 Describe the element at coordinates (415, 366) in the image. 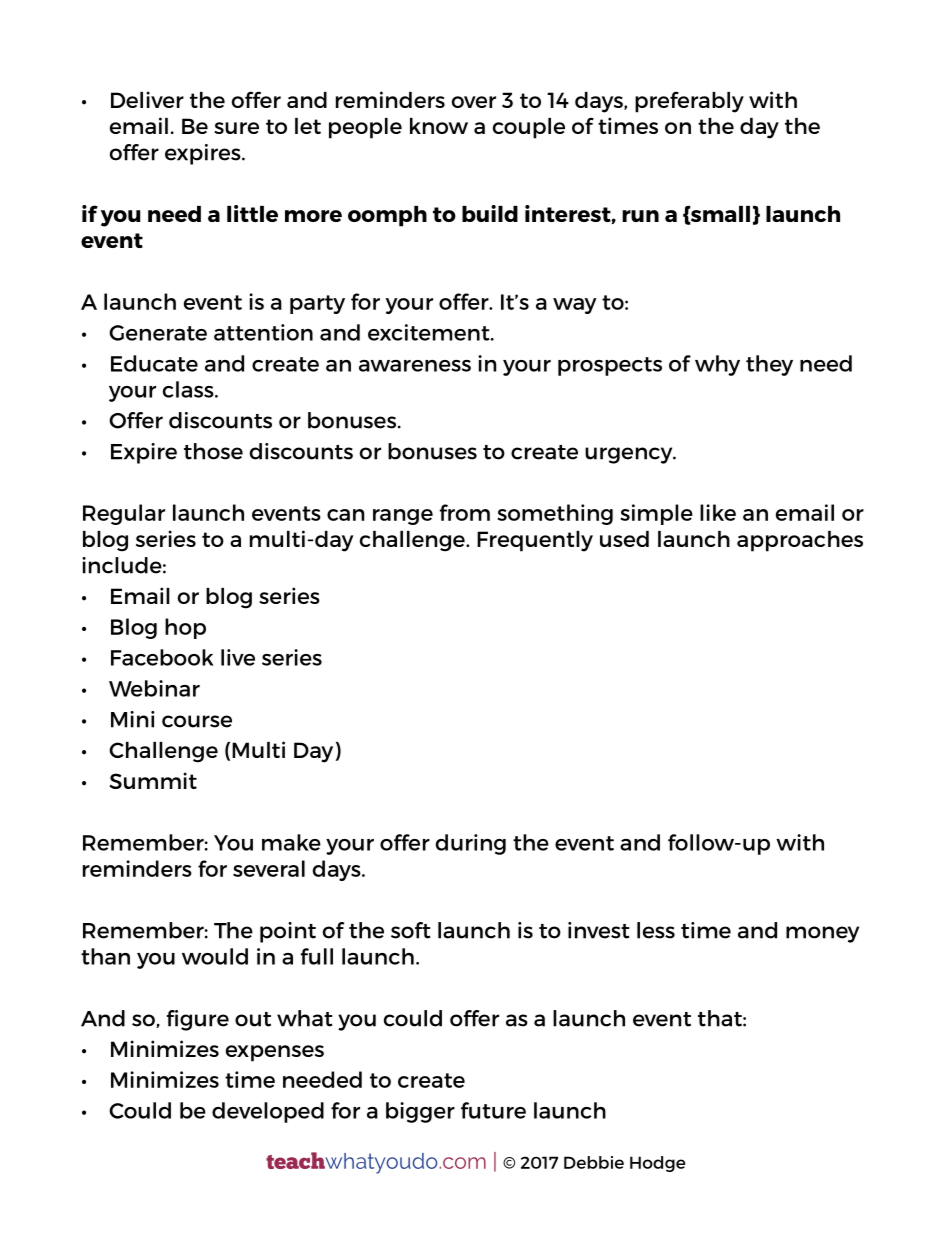

I see `awareness` at that location.
